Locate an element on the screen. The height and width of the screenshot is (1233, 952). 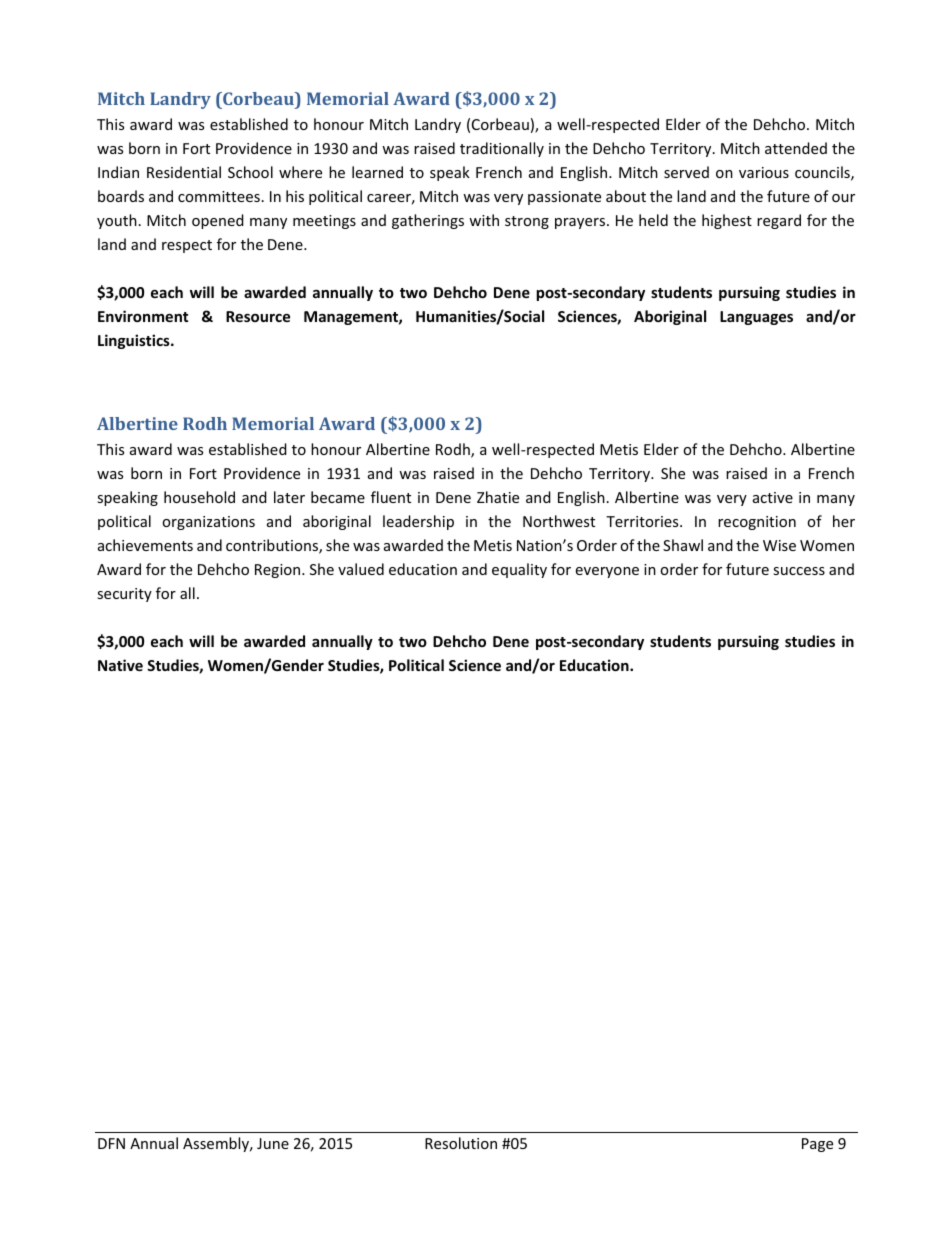
traditionally is located at coordinates (502, 149).
